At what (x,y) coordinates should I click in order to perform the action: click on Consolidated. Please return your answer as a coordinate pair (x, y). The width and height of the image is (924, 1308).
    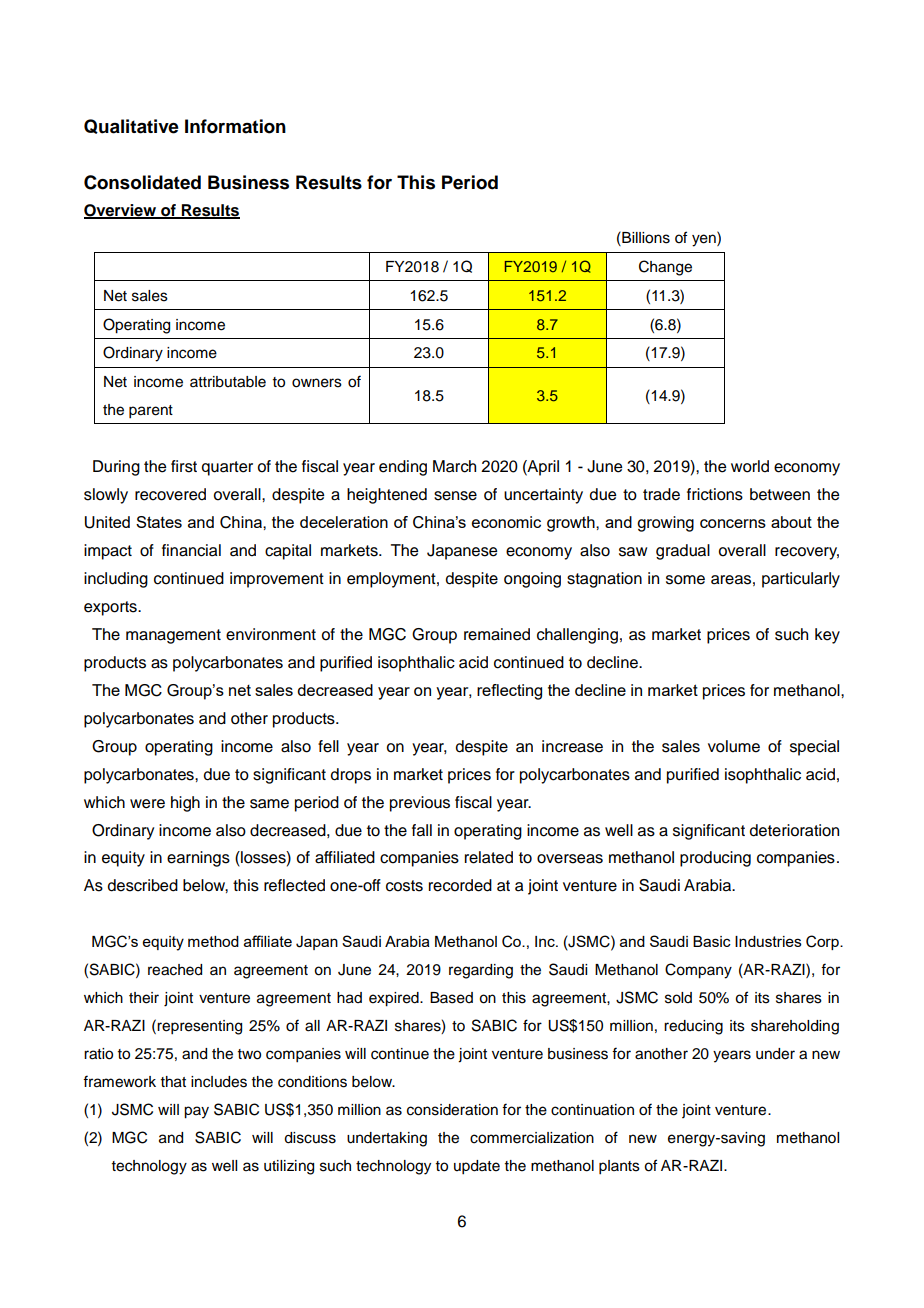
    Looking at the image, I should click on (142, 182).
